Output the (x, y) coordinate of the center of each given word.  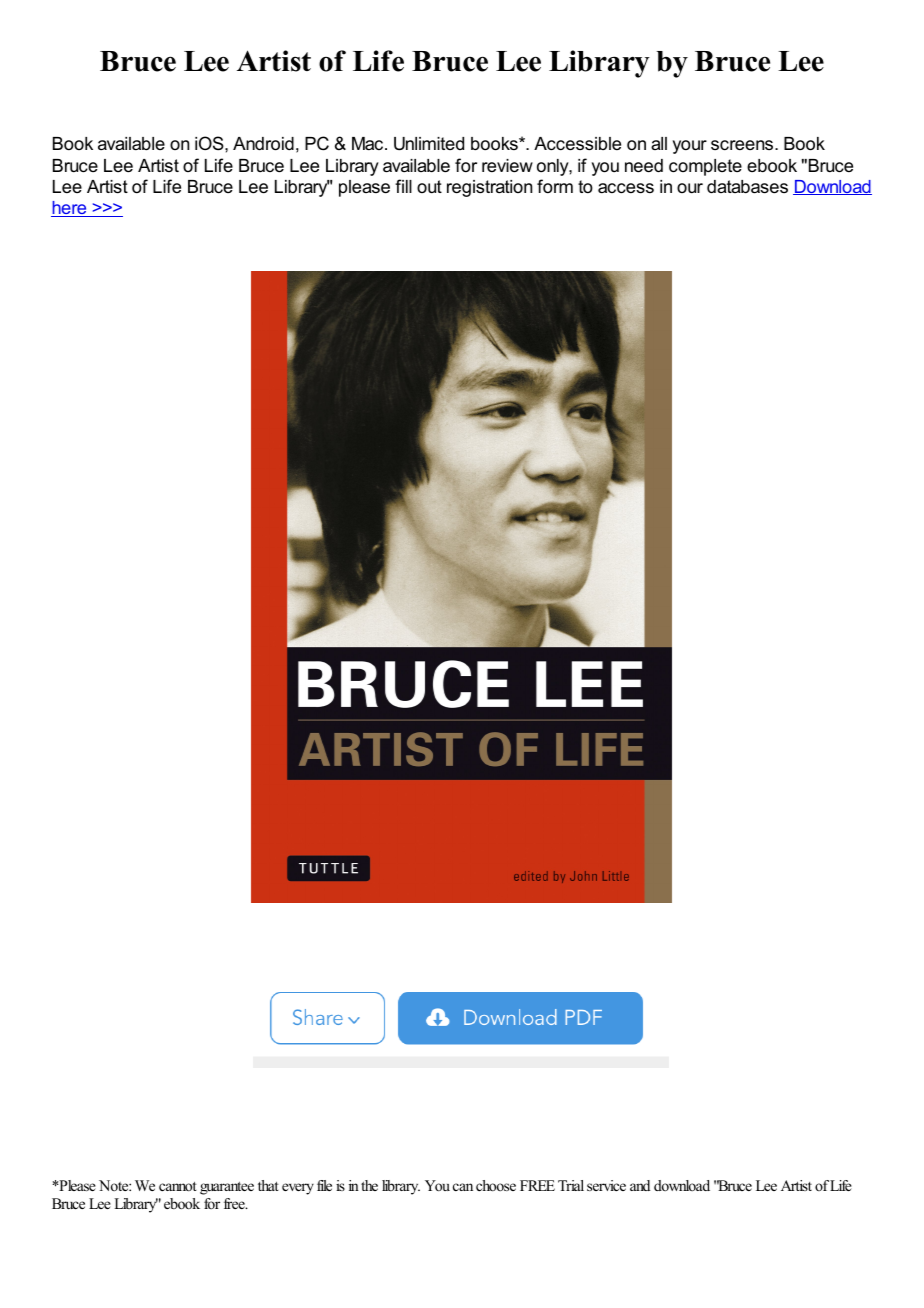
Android (263, 144)
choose (496, 1185)
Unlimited (429, 144)
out (429, 186)
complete (705, 167)
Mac (369, 143)
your (690, 147)
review (507, 166)
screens (743, 145)
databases (747, 187)
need (644, 166)
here (70, 209)
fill (403, 186)
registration (489, 188)
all (659, 143)
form (555, 186)
